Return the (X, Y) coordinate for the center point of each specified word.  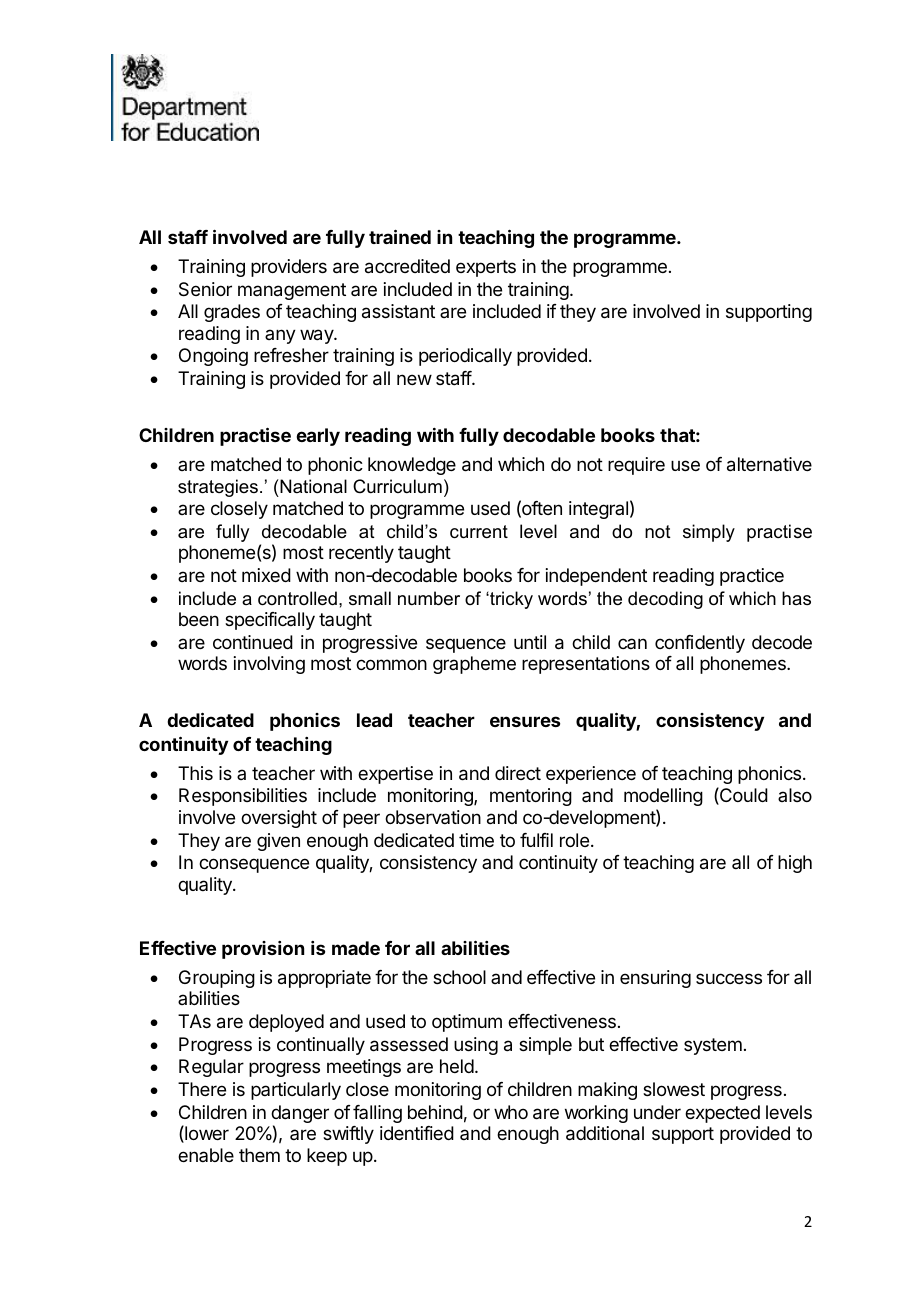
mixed (266, 575)
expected (722, 1114)
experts (486, 268)
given (278, 842)
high (795, 864)
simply (709, 533)
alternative (769, 464)
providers (289, 268)
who (511, 1112)
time (476, 840)
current (479, 532)
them (259, 1155)
